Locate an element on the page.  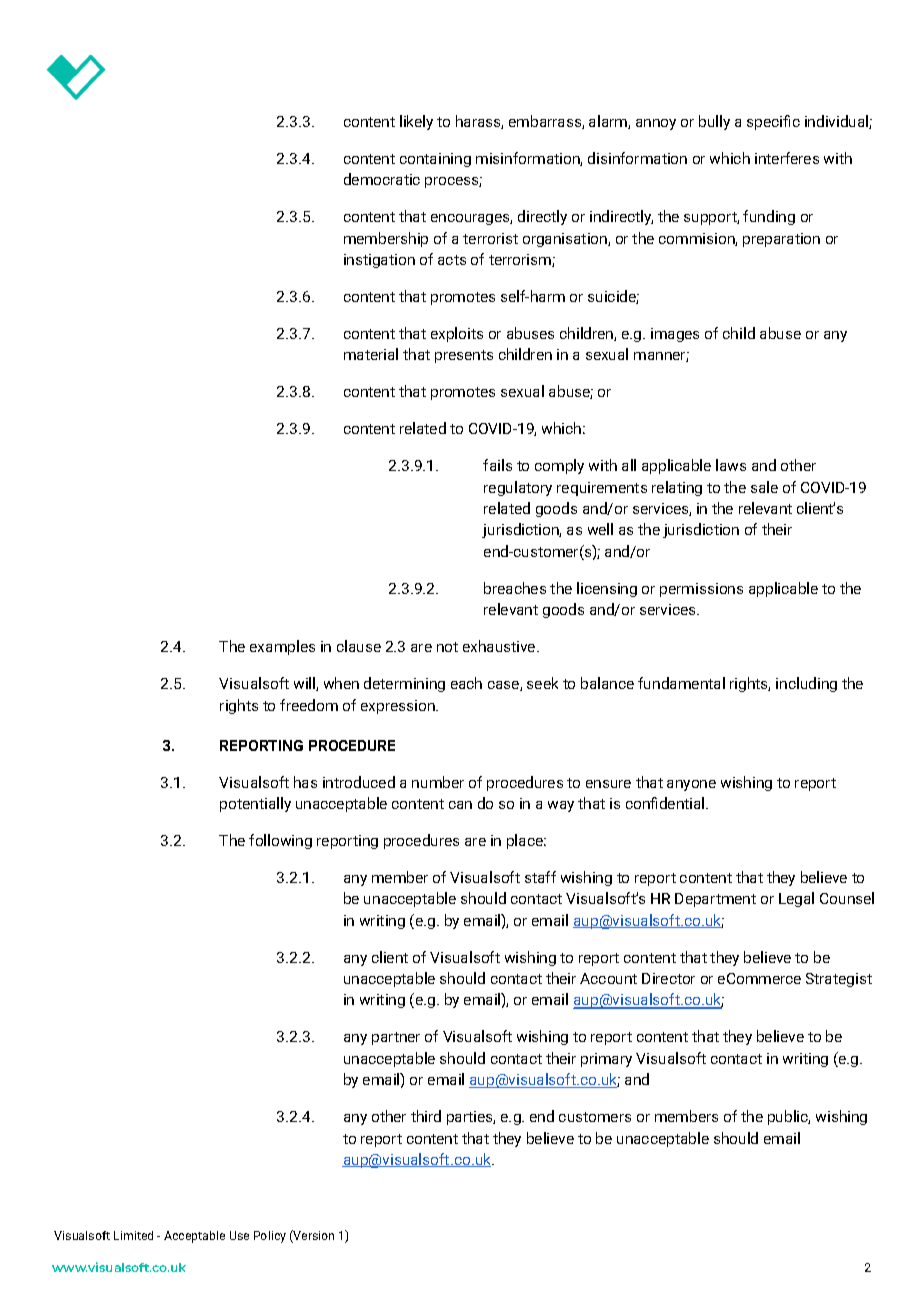
interferes is located at coordinates (787, 158).
